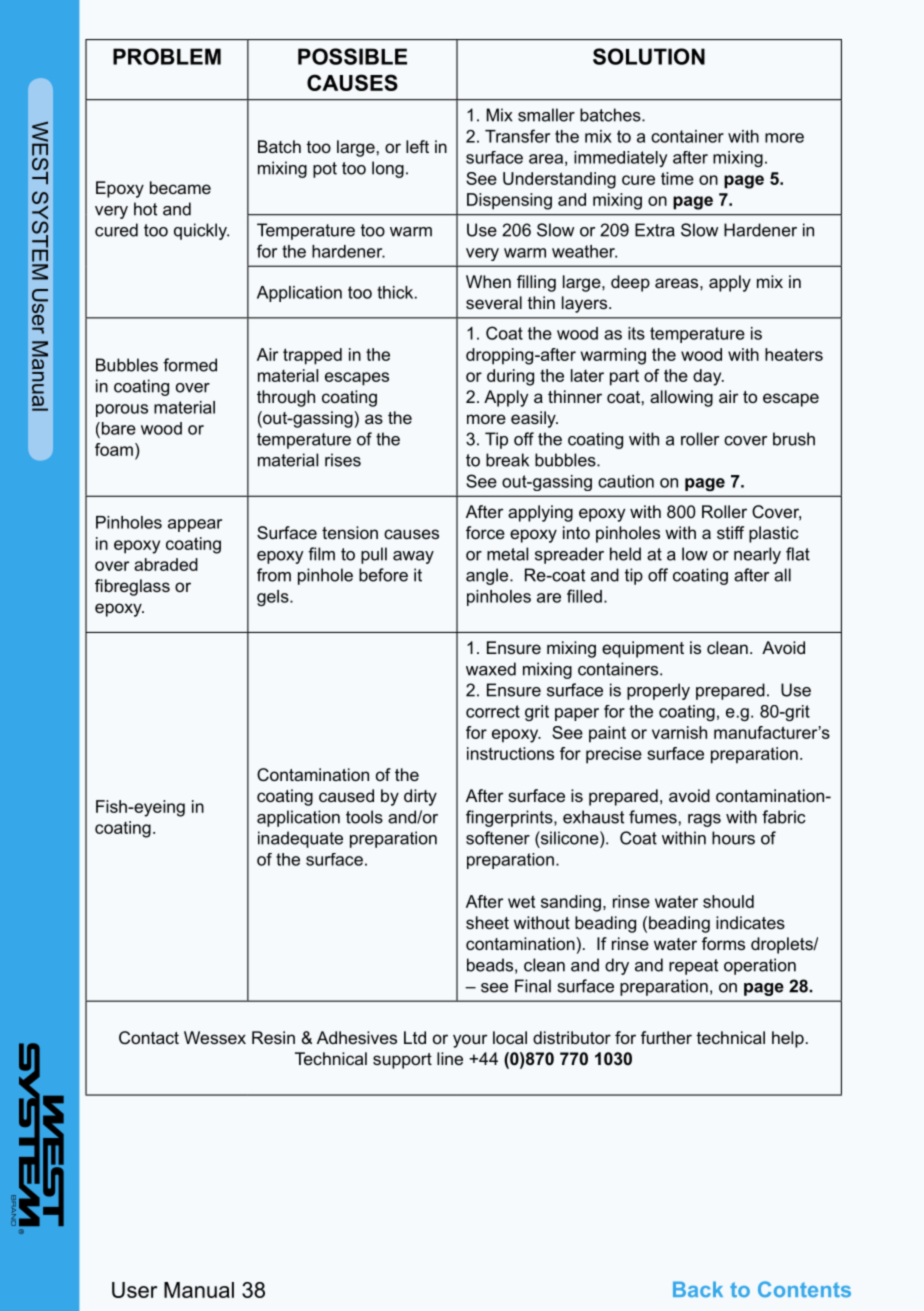  I want to click on inadequate, so click(300, 839).
